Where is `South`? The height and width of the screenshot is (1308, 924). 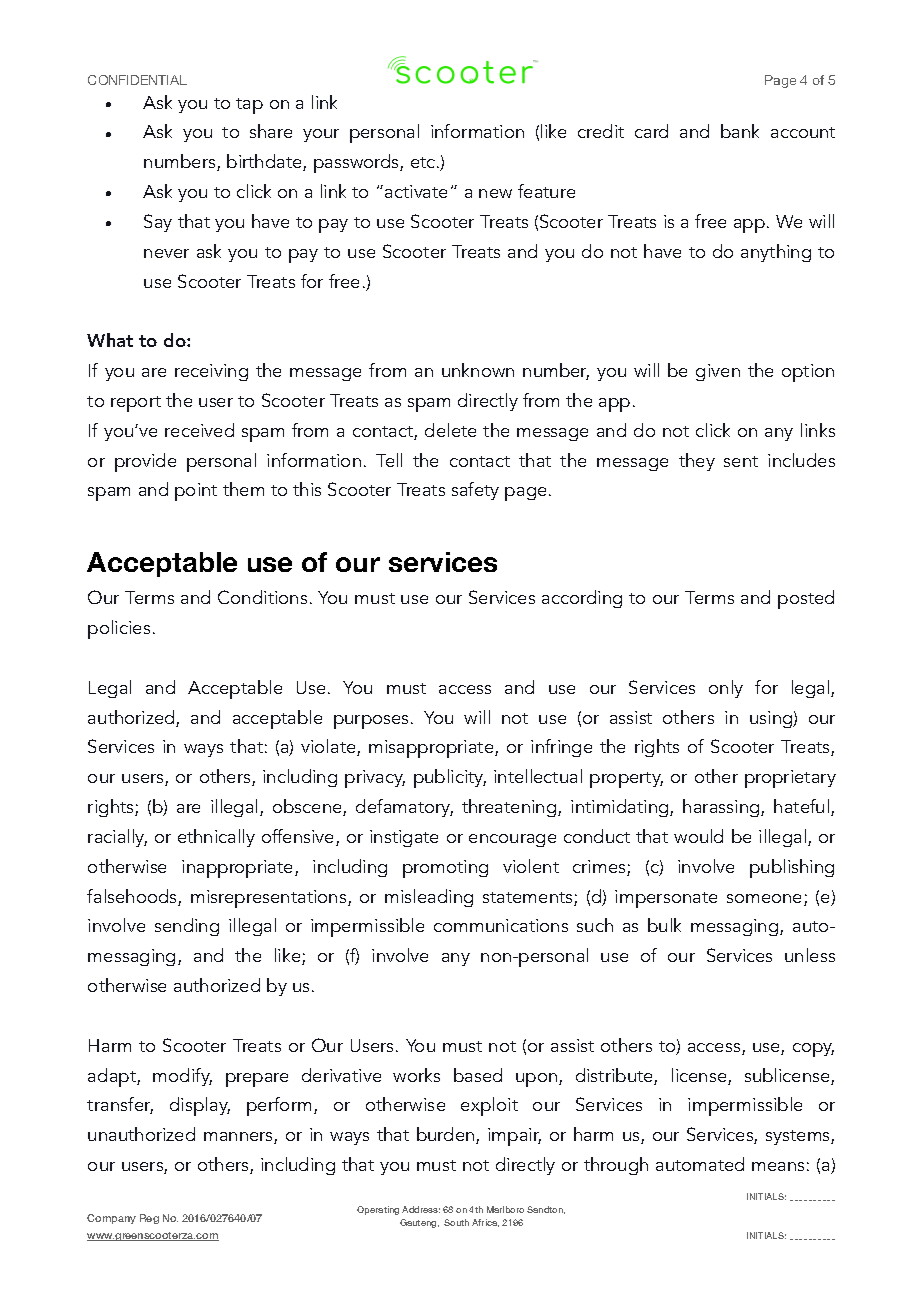
South is located at coordinates (456, 1222).
